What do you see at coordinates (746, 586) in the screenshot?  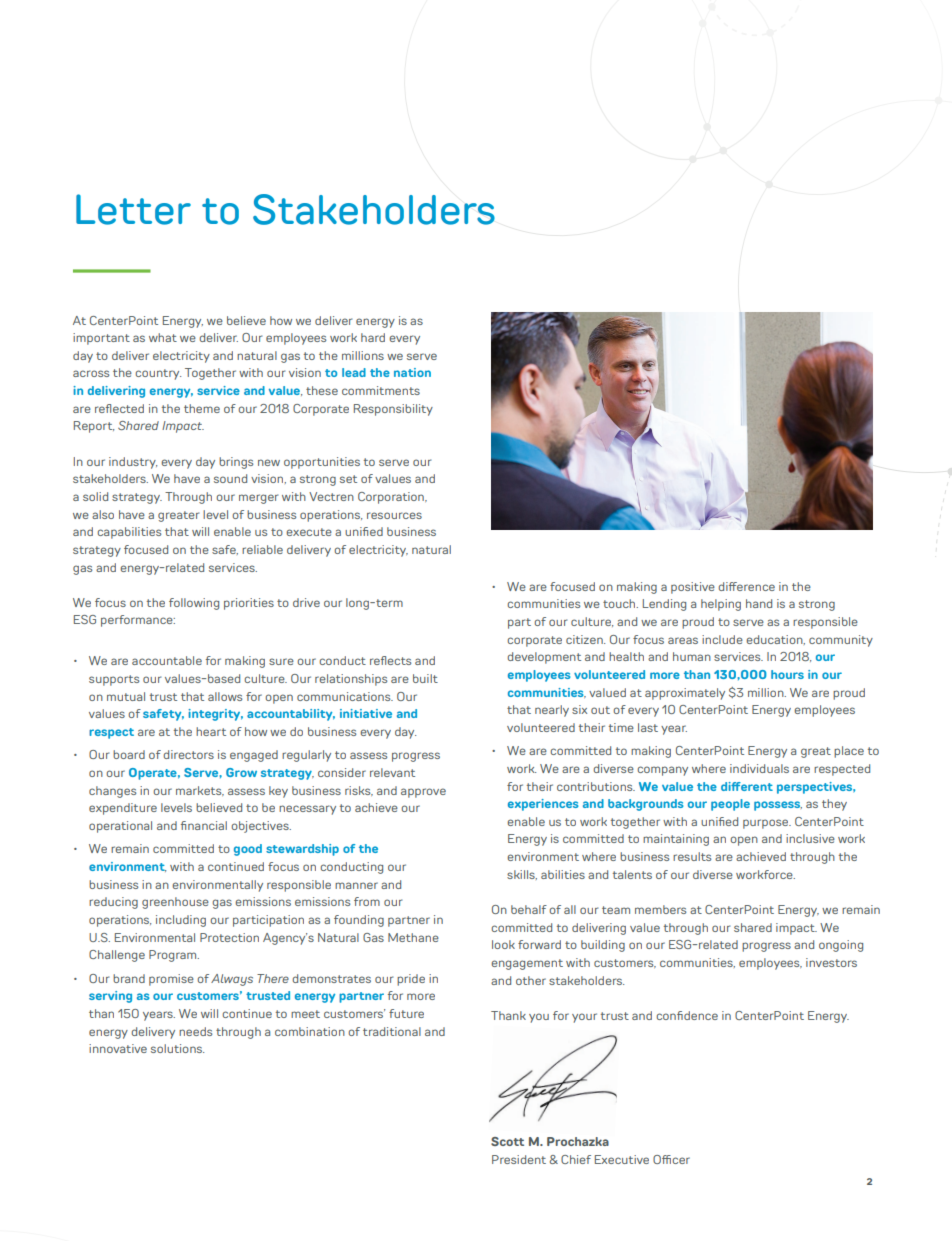 I see `difference` at bounding box center [746, 586].
